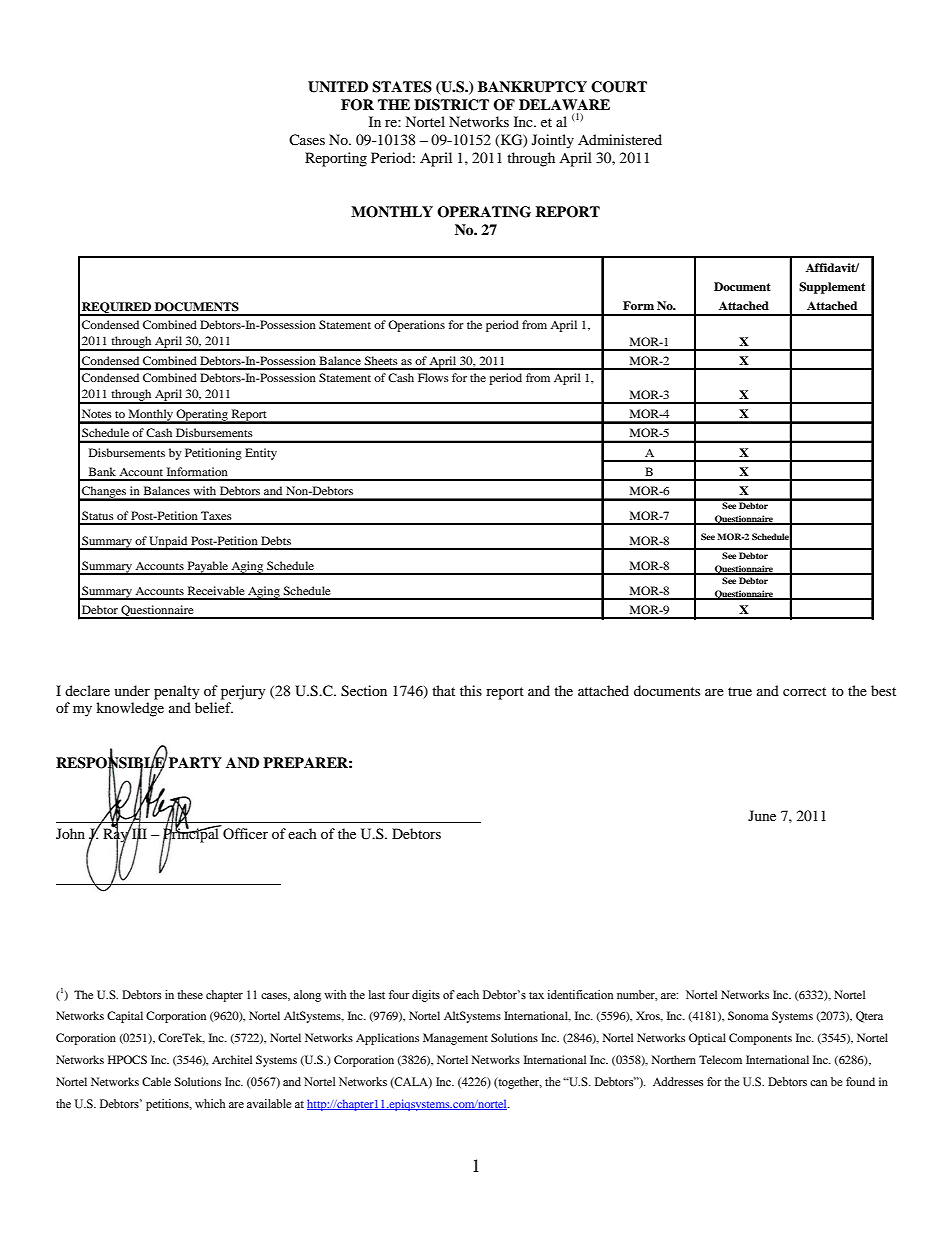  What do you see at coordinates (156, 1081) in the image?
I see `Cable` at bounding box center [156, 1081].
